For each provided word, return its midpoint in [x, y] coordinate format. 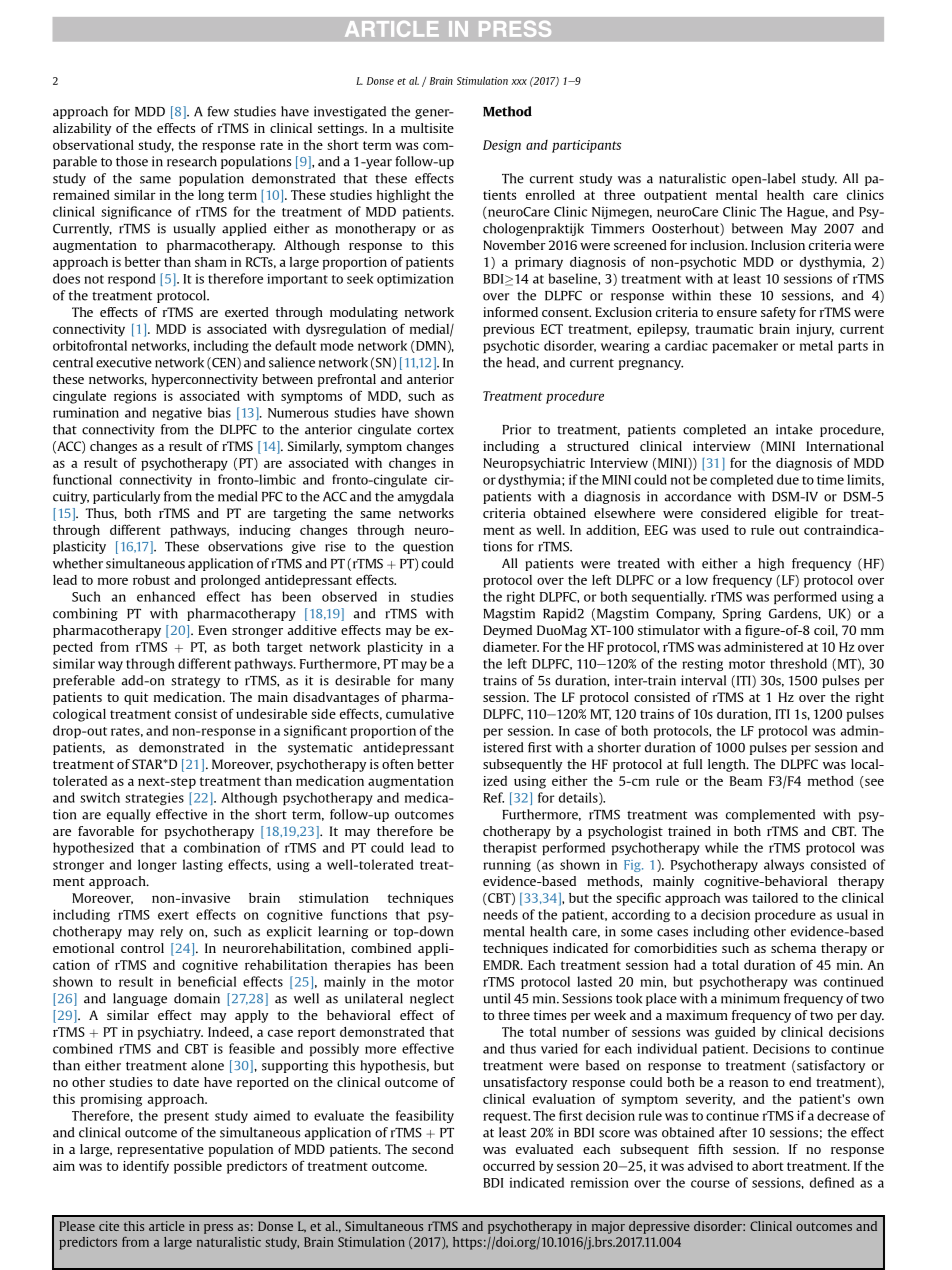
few [218, 111]
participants [586, 146]
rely [172, 932]
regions [135, 397]
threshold [798, 663]
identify [146, 1167]
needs [500, 914]
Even [212, 630]
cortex [435, 430]
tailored [775, 898]
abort [768, 1166]
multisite [427, 128]
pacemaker [745, 346]
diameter [511, 647]
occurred [509, 1166]
